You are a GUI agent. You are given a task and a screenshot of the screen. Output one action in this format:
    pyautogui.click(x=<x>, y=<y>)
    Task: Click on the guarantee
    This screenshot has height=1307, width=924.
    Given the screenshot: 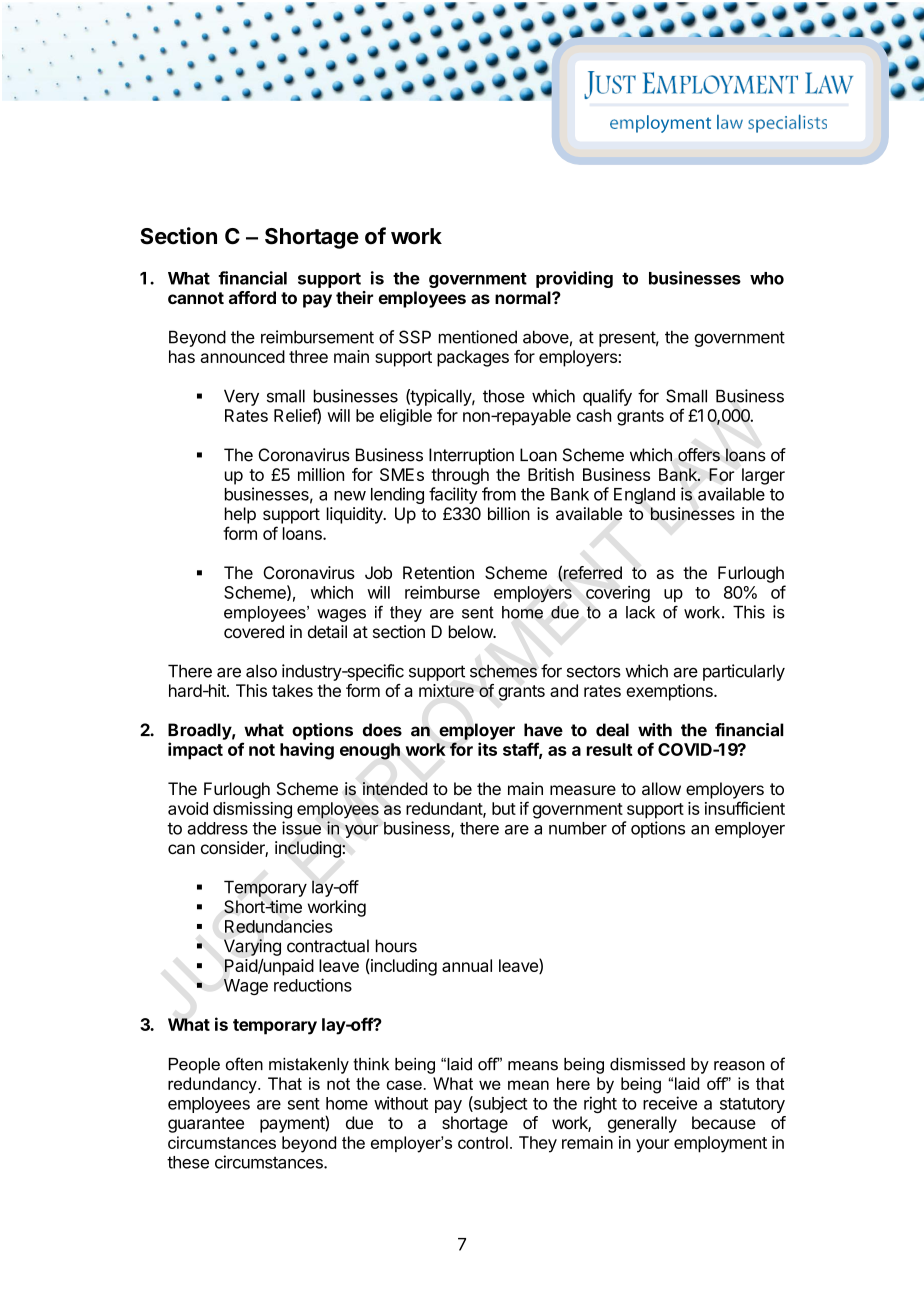 What is the action you would take?
    pyautogui.click(x=206, y=1125)
